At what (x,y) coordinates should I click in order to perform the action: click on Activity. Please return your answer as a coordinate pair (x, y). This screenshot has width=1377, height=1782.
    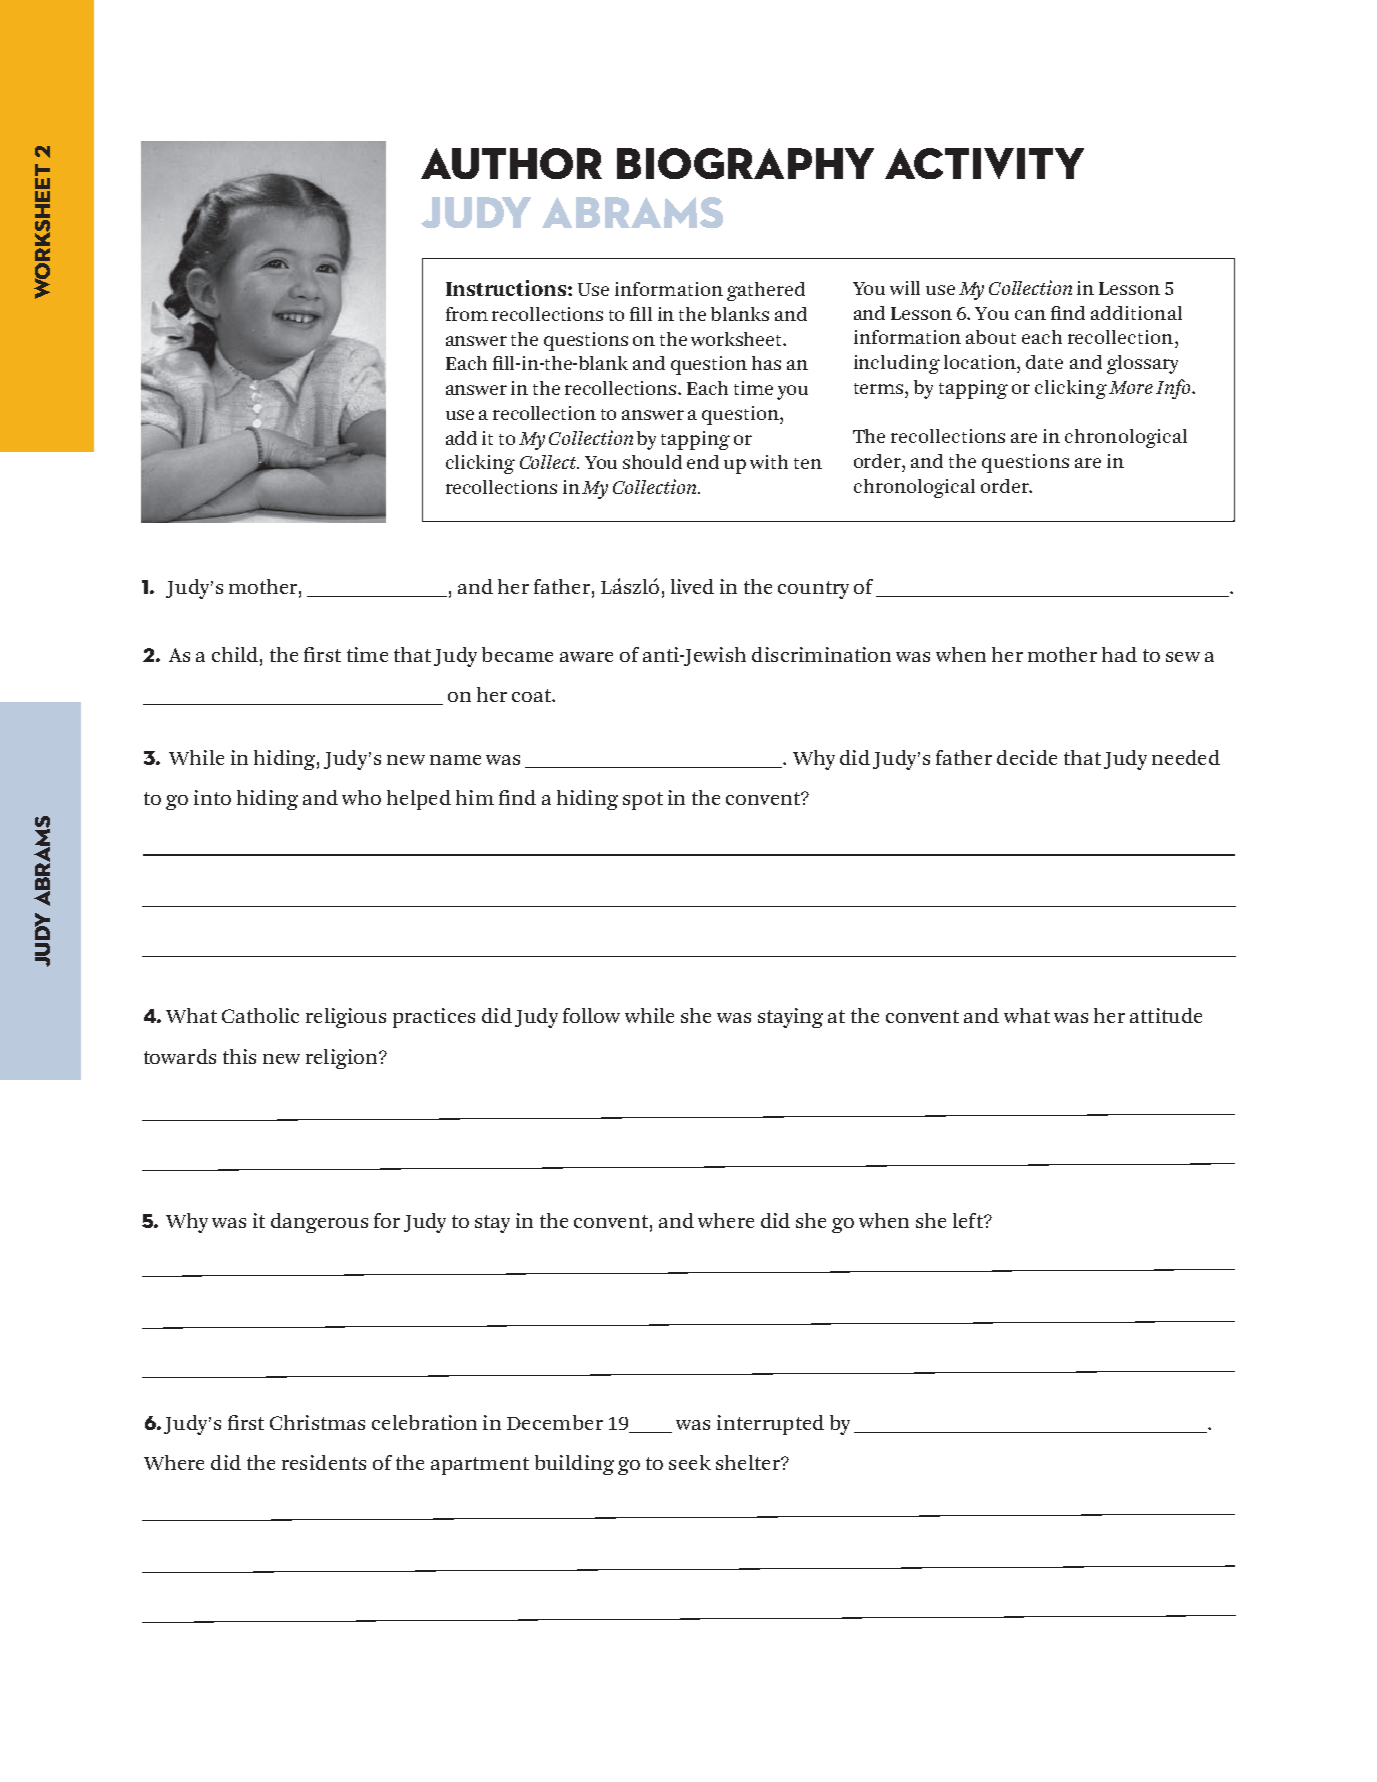
    Looking at the image, I should click on (984, 163).
